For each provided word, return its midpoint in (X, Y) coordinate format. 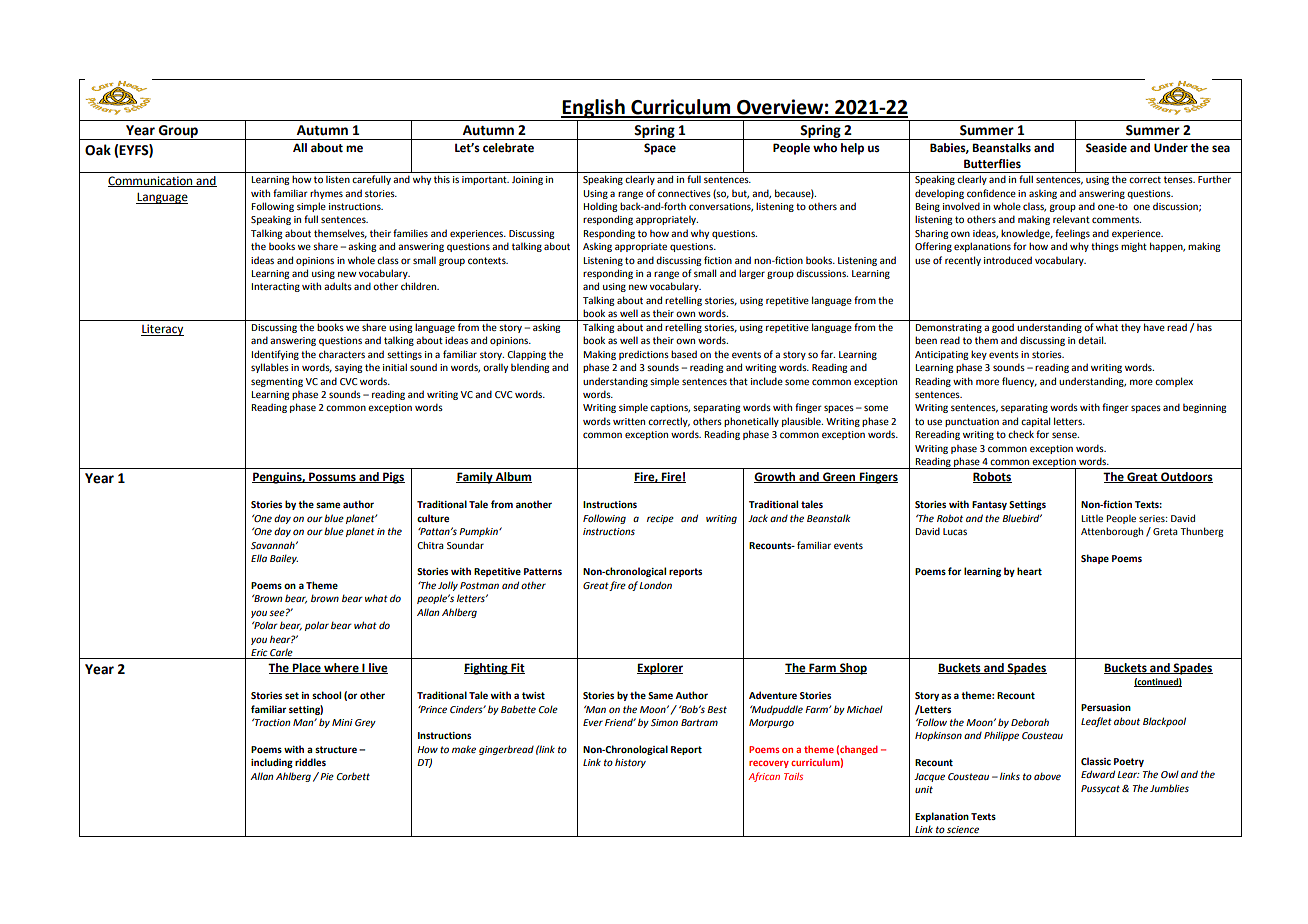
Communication (151, 181)
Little (1092, 518)
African (764, 777)
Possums (332, 477)
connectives (684, 193)
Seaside (1106, 148)
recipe (660, 519)
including (272, 763)
